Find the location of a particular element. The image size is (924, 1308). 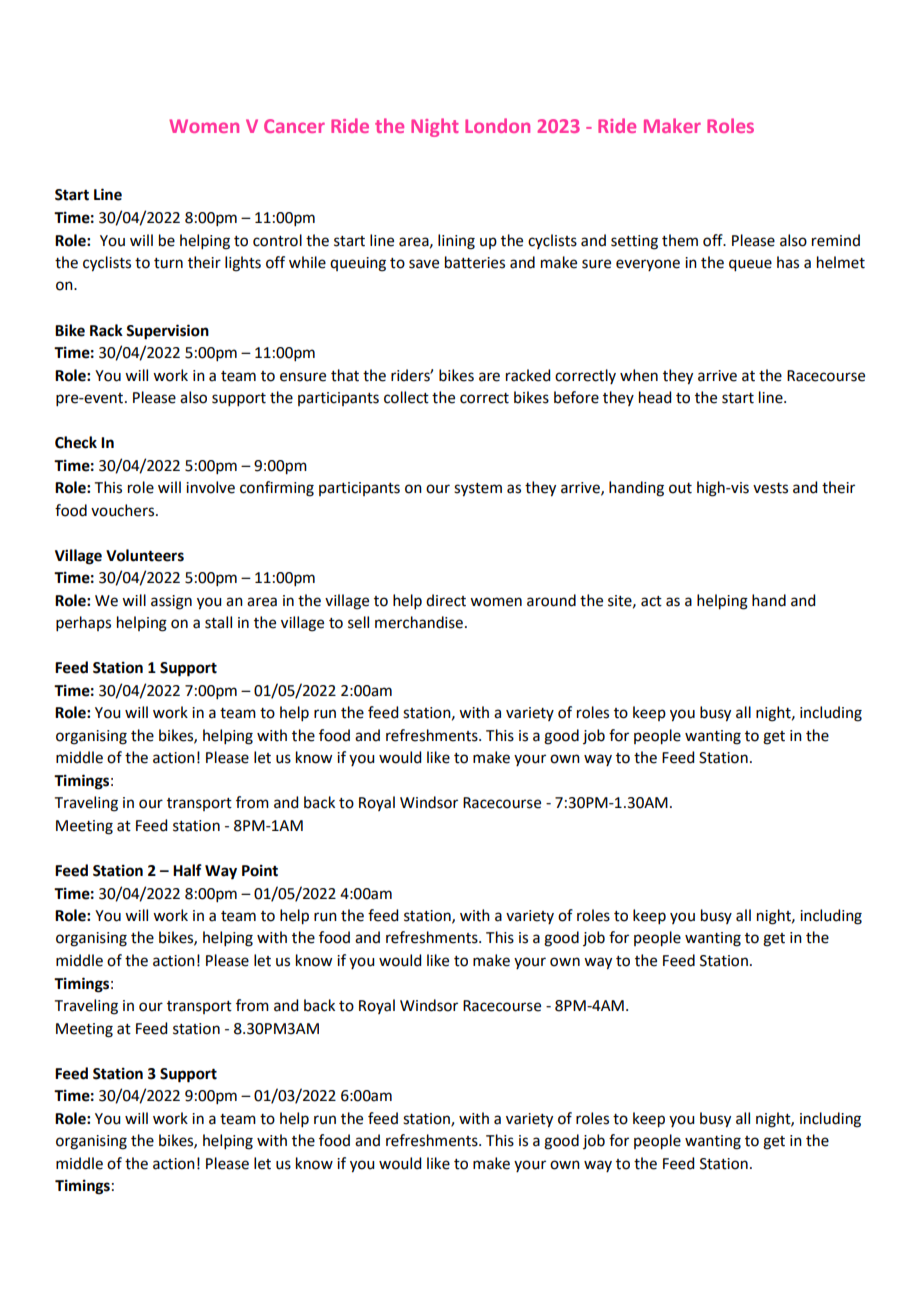

assign is located at coordinates (171, 602).
